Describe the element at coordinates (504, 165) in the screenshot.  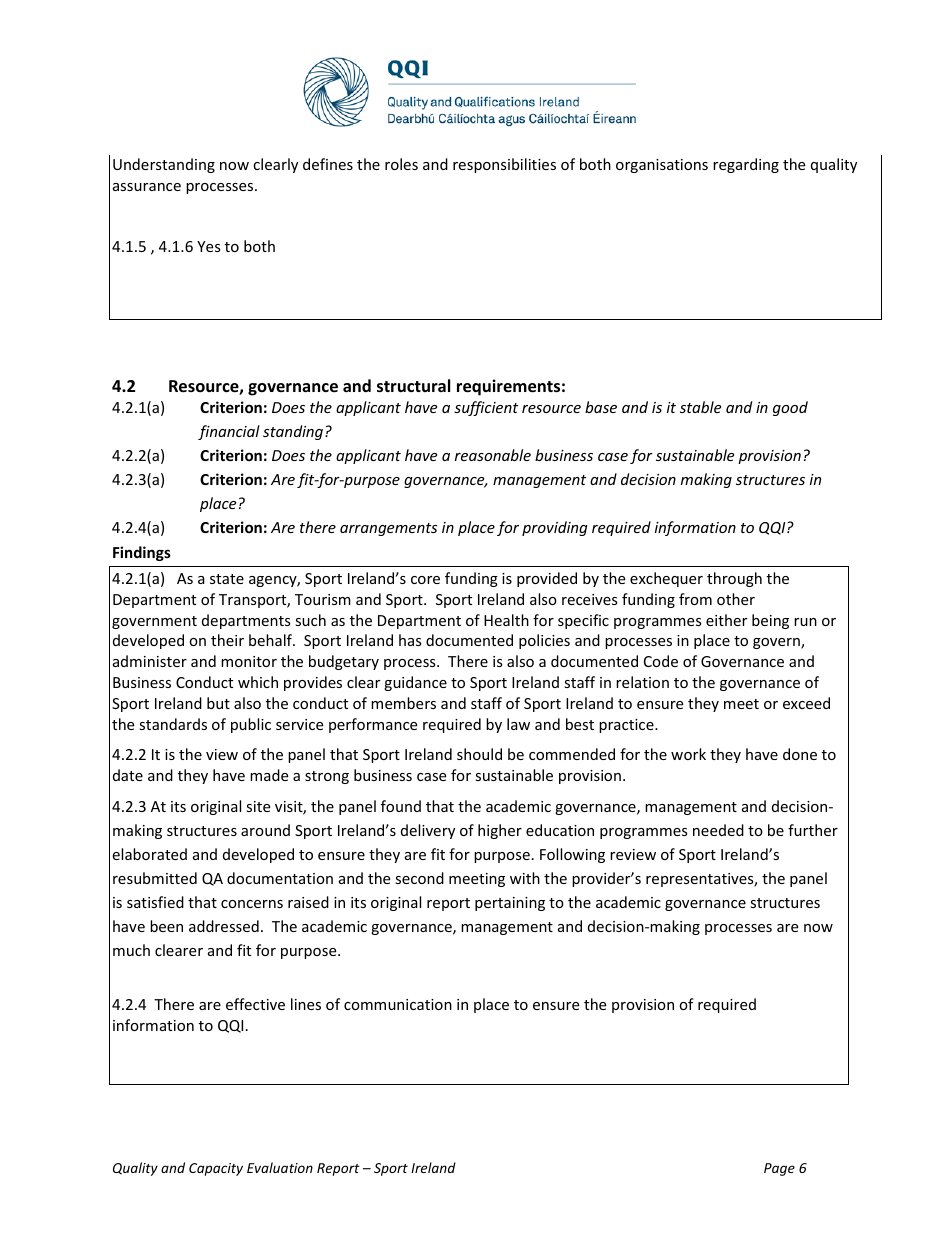
I see `responsibilities` at that location.
